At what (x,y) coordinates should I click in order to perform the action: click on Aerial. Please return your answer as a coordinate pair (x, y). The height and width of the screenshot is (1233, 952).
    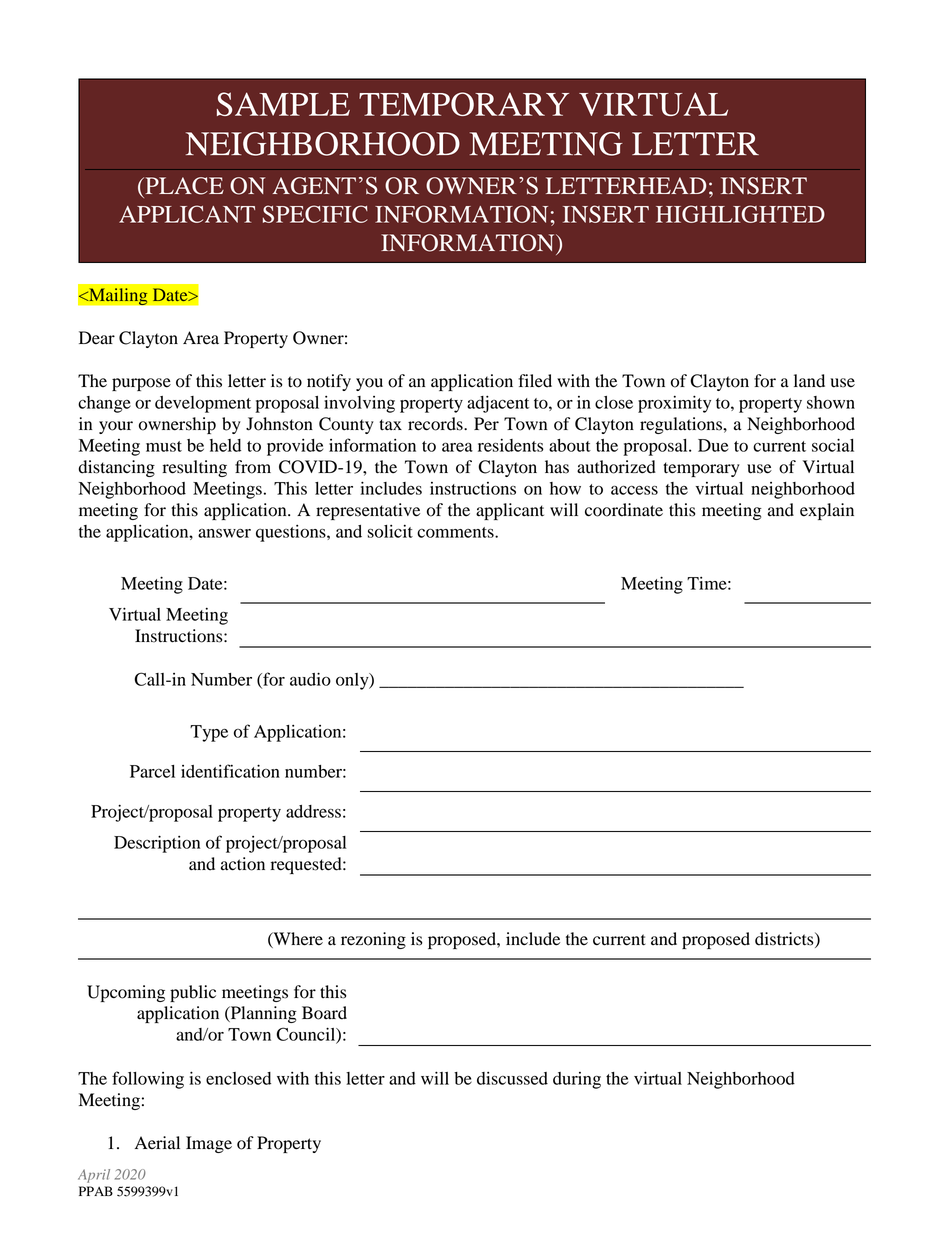
    Looking at the image, I should click on (157, 1143).
